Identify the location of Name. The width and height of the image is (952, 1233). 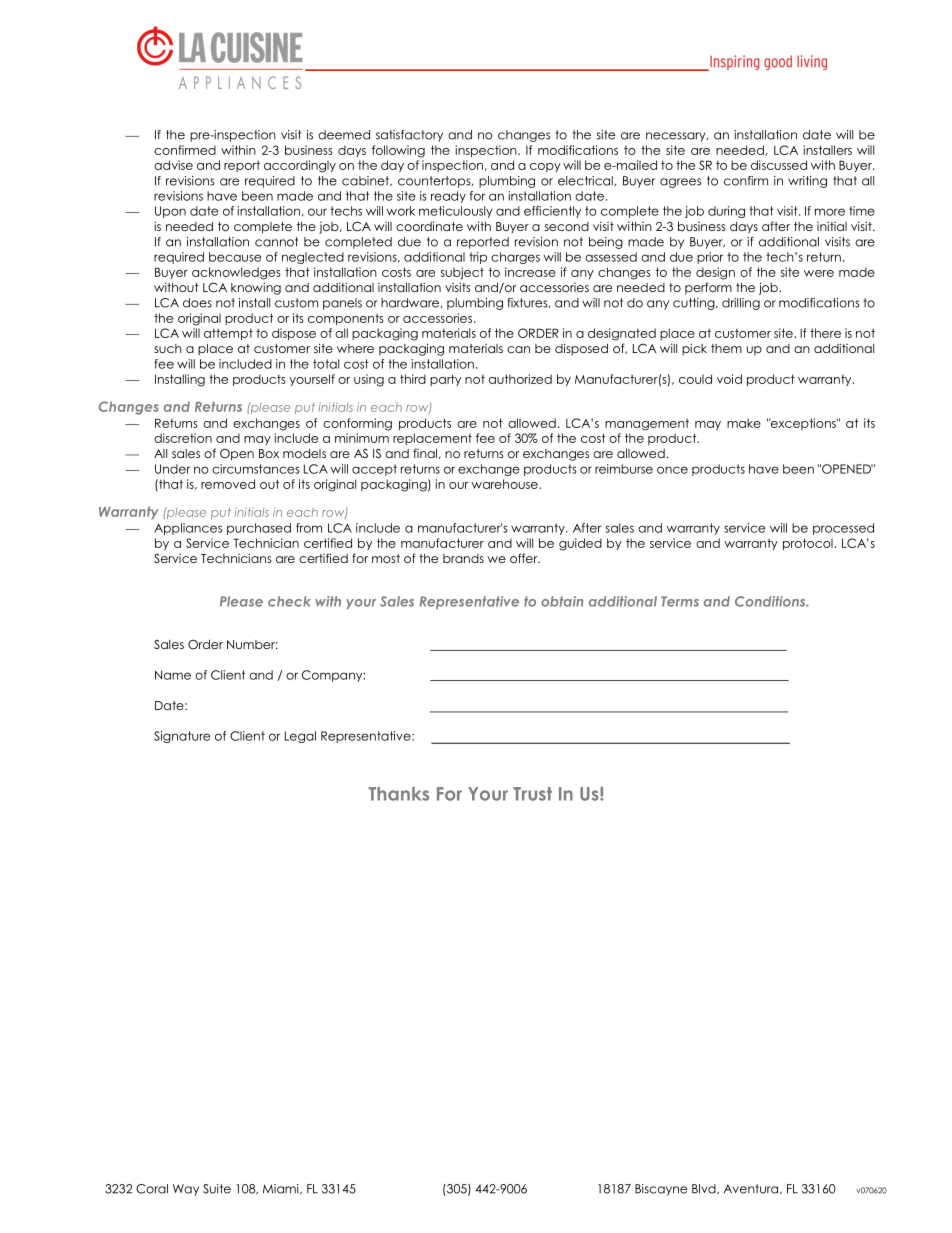
(173, 675).
